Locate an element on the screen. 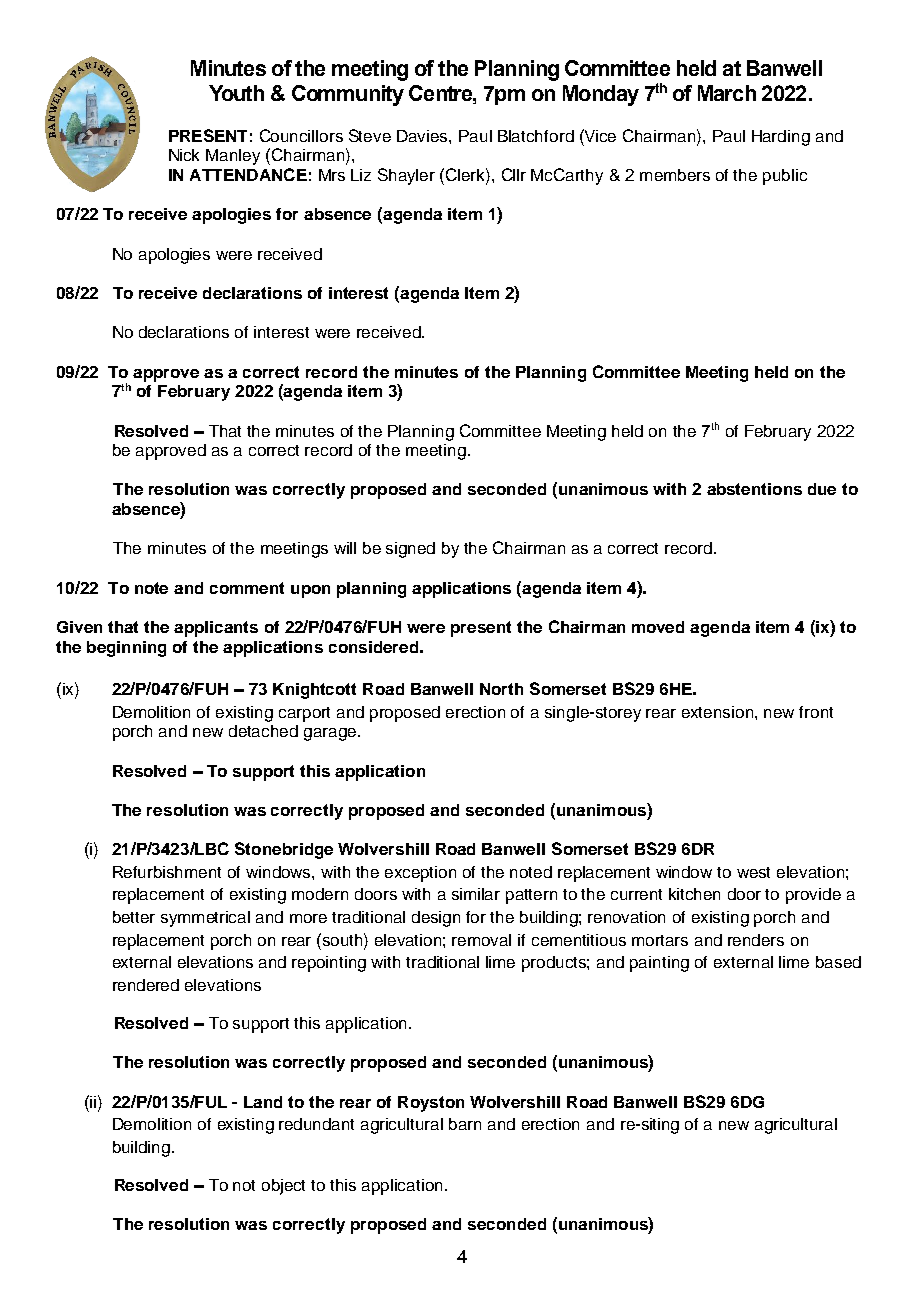  painting is located at coordinates (659, 964).
